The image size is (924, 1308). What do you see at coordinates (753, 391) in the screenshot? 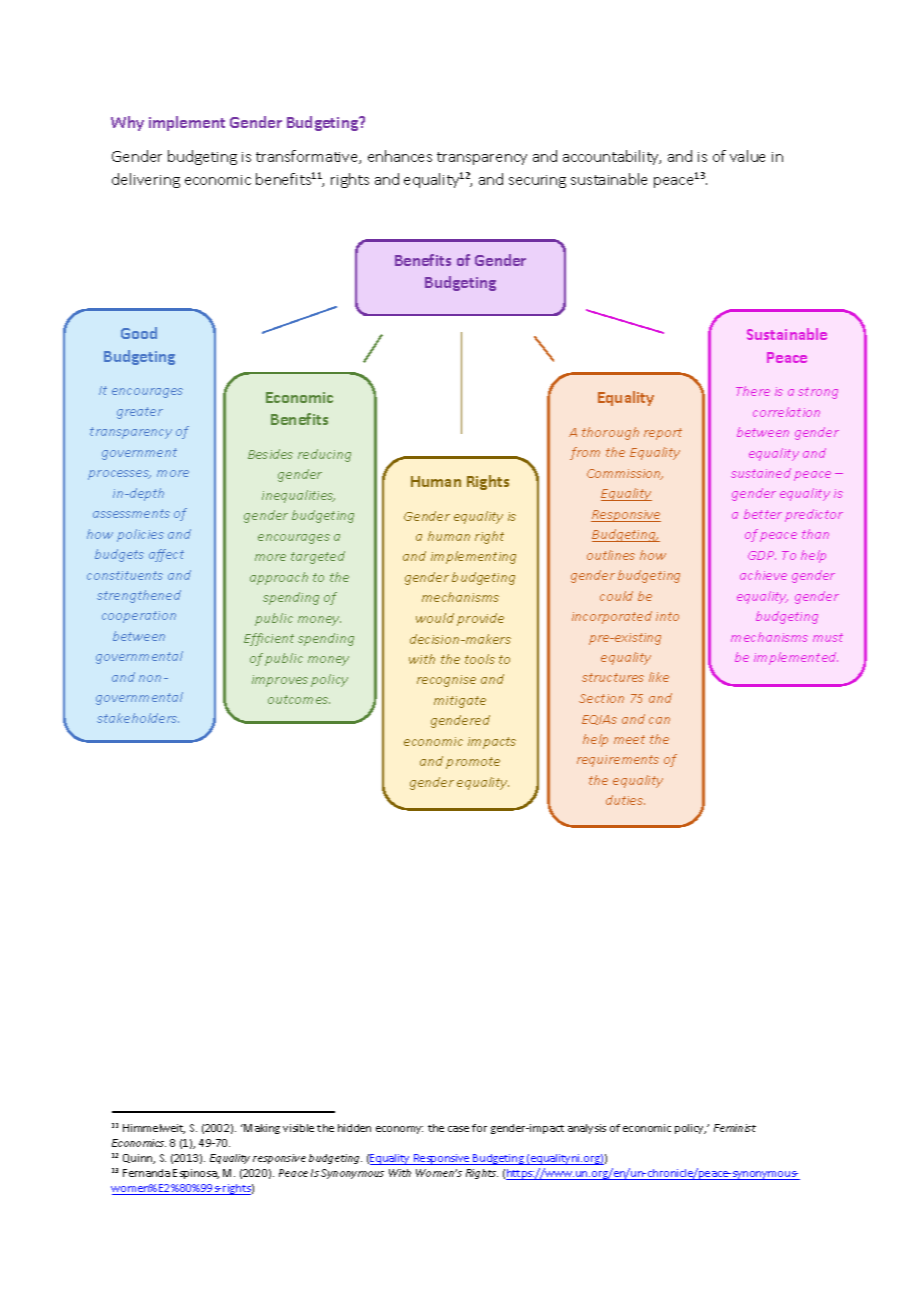
I see `There` at bounding box center [753, 391].
